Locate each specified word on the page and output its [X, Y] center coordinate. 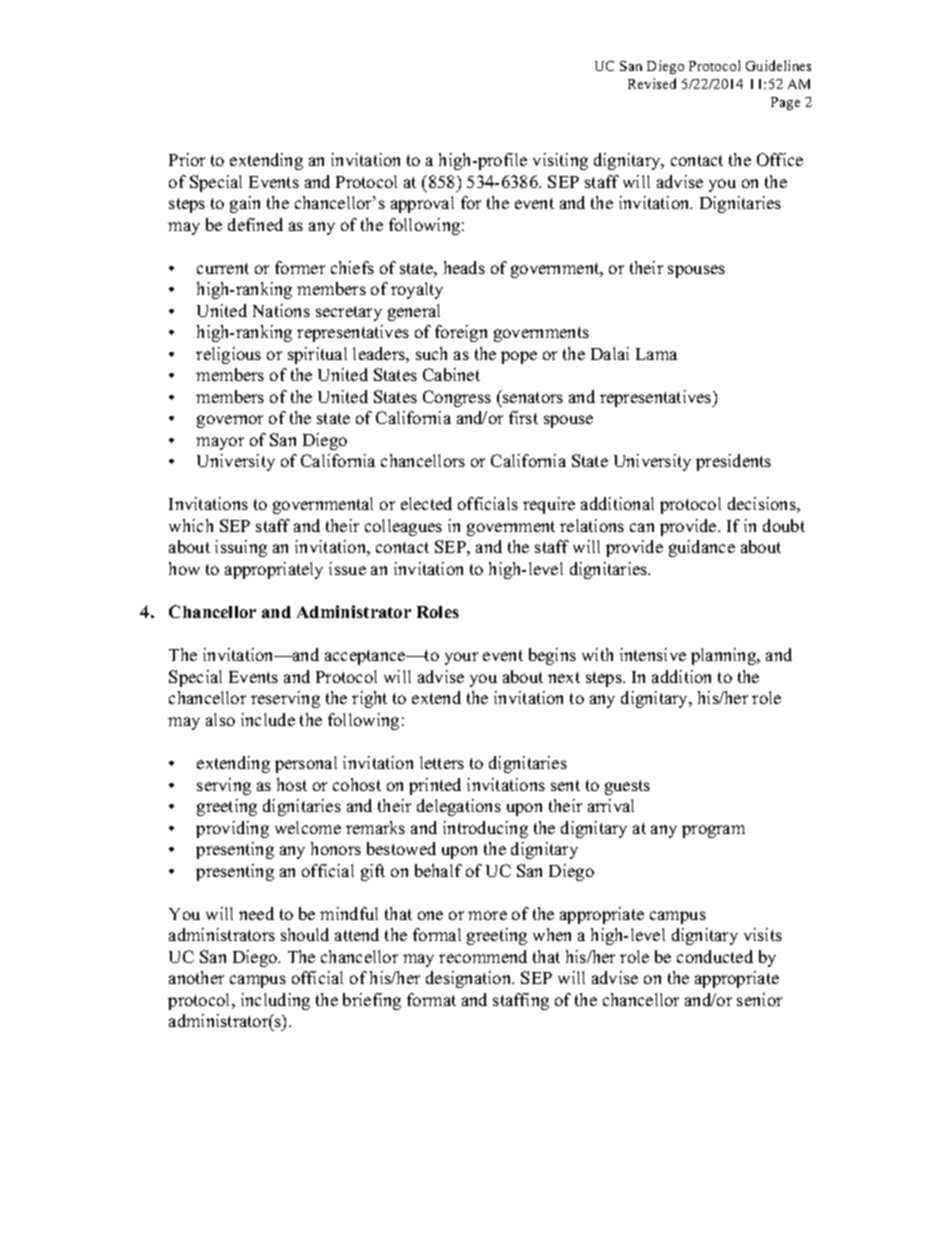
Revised [652, 83]
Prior [187, 159]
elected [426, 503]
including [275, 1001]
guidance [702, 548]
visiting [560, 161]
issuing [241, 548]
